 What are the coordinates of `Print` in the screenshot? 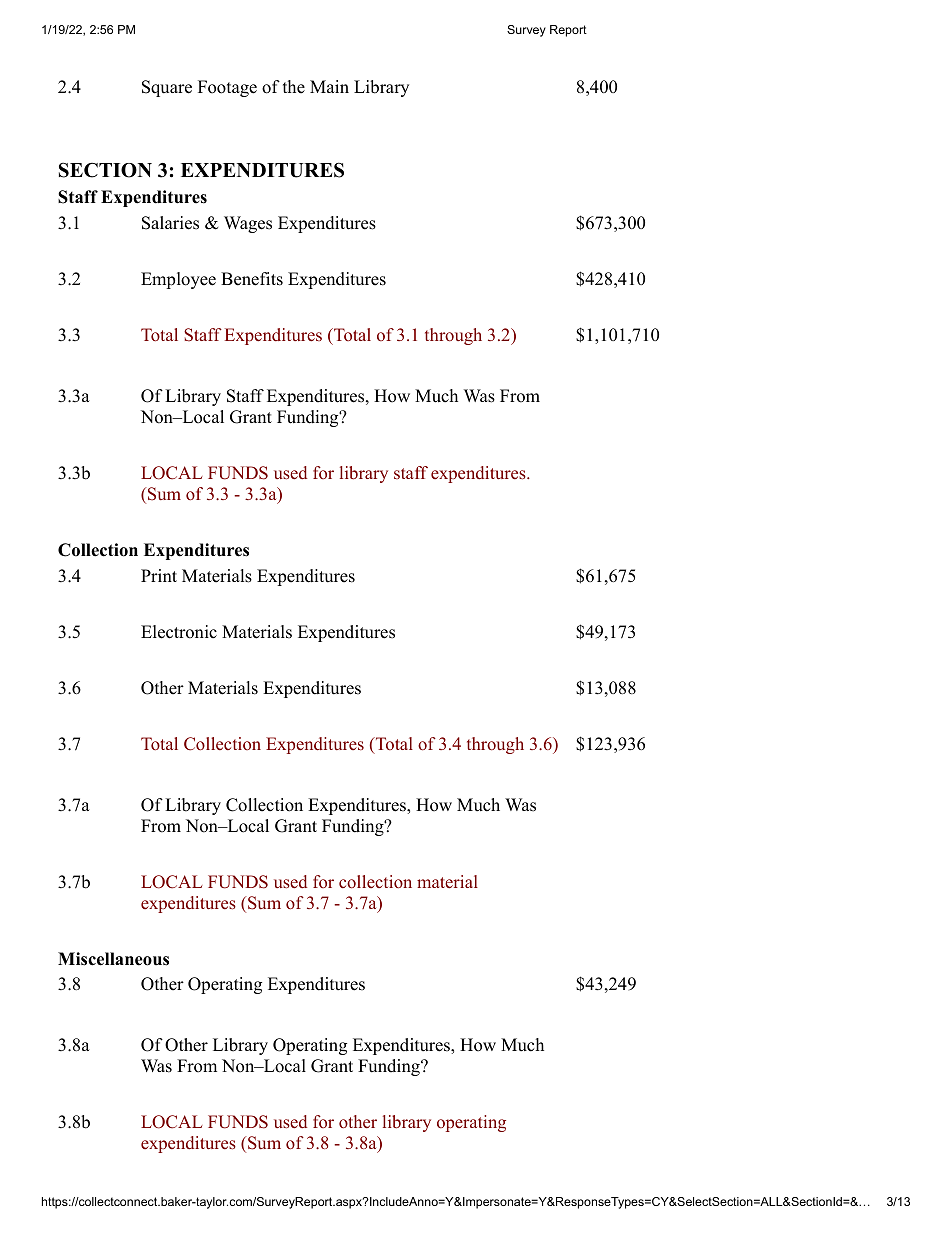 It's located at (159, 575).
